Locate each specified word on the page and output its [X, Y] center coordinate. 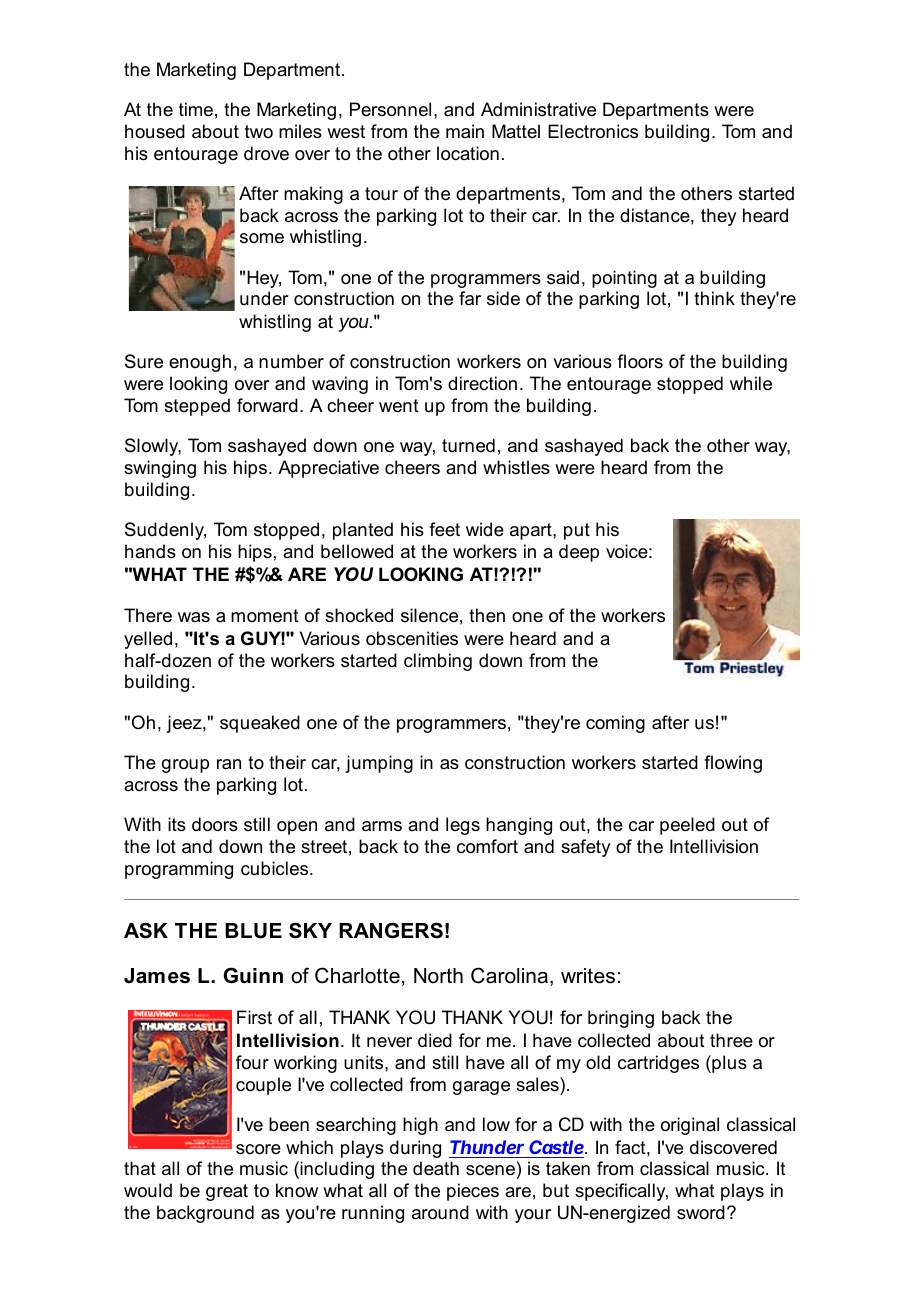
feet [444, 529]
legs [463, 826]
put [577, 531]
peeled [687, 826]
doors [215, 824]
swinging [160, 469]
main [465, 131]
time [196, 109]
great [227, 1192]
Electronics [593, 131]
